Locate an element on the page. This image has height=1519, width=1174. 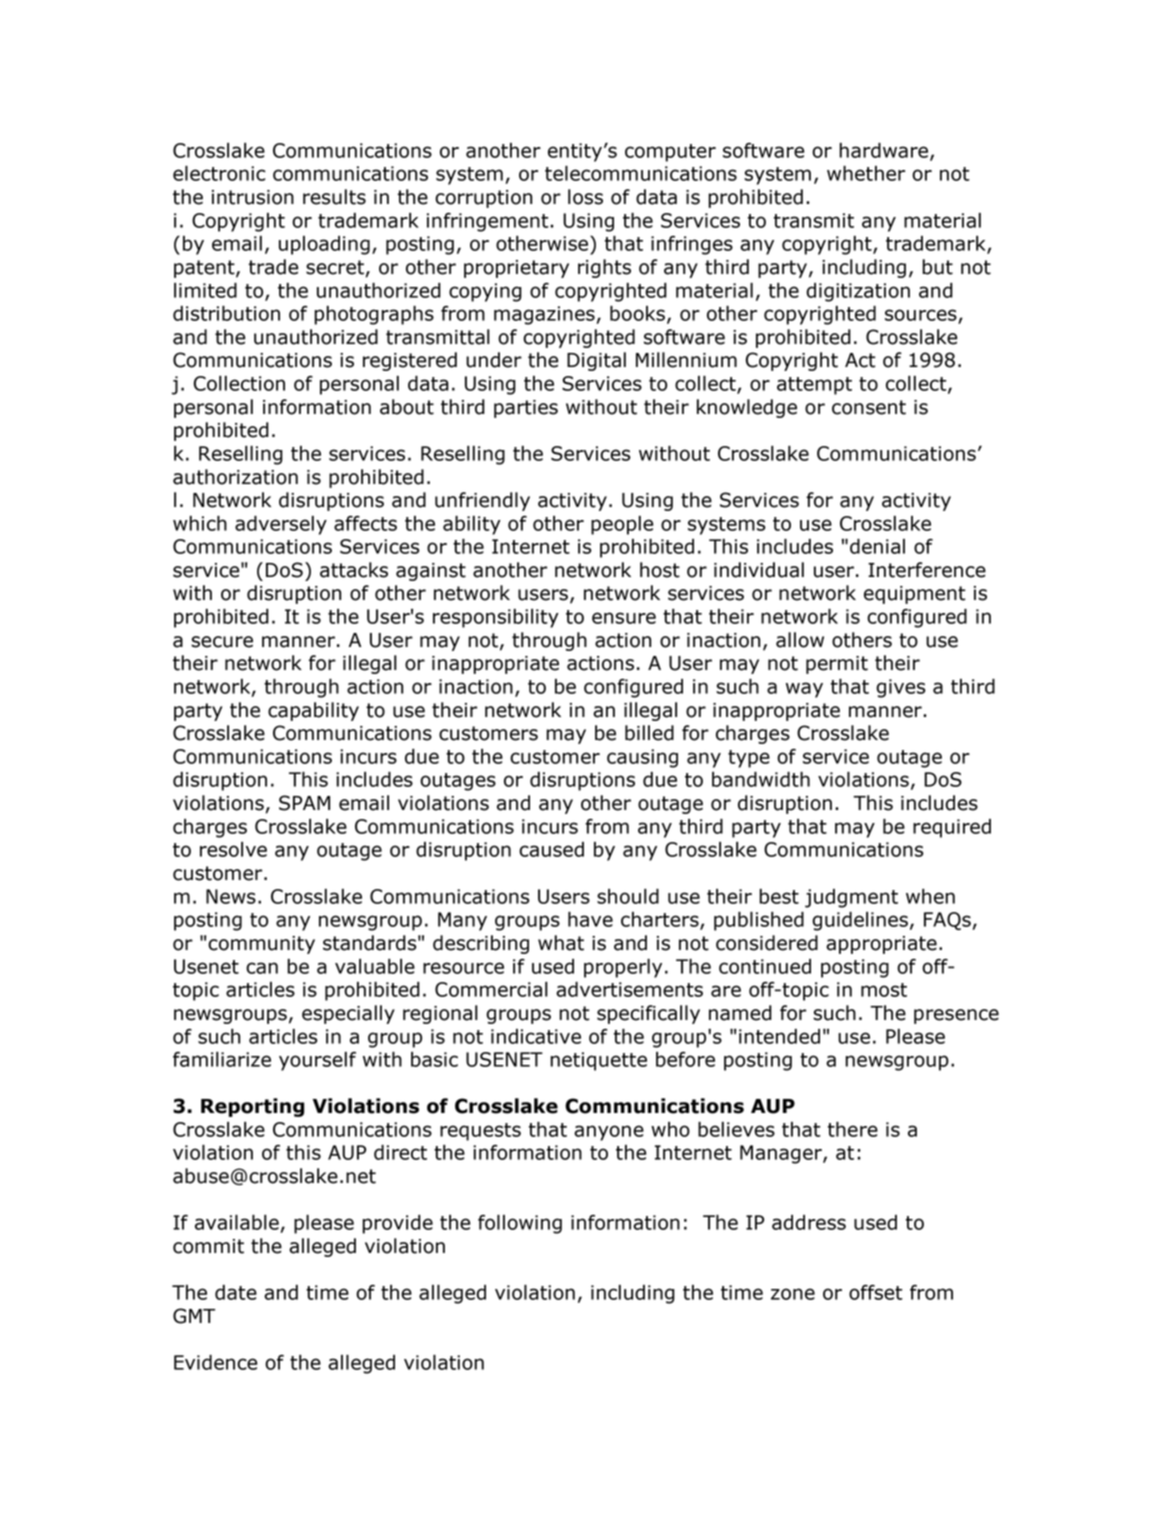
SPAM is located at coordinates (304, 803).
